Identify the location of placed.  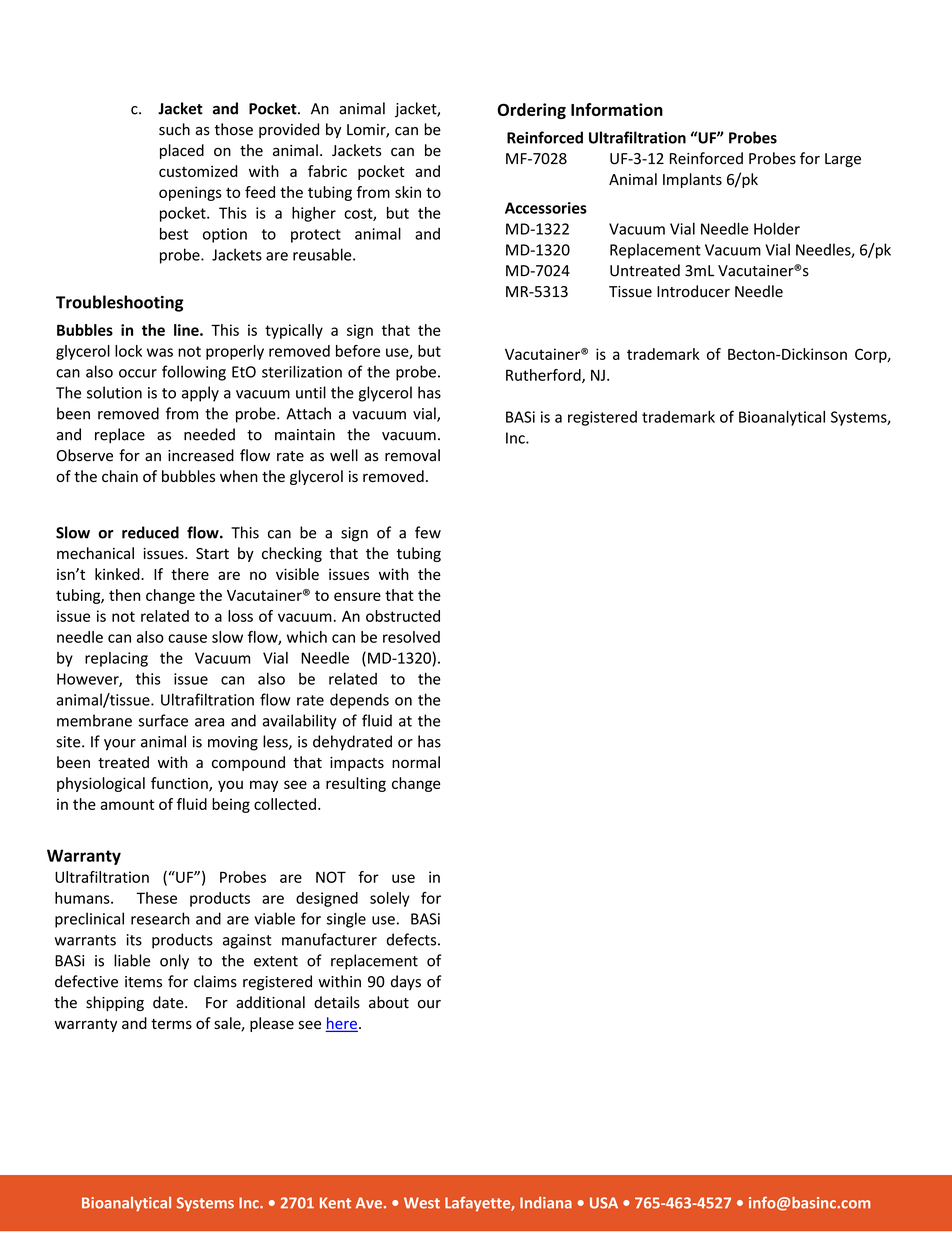
(182, 151).
